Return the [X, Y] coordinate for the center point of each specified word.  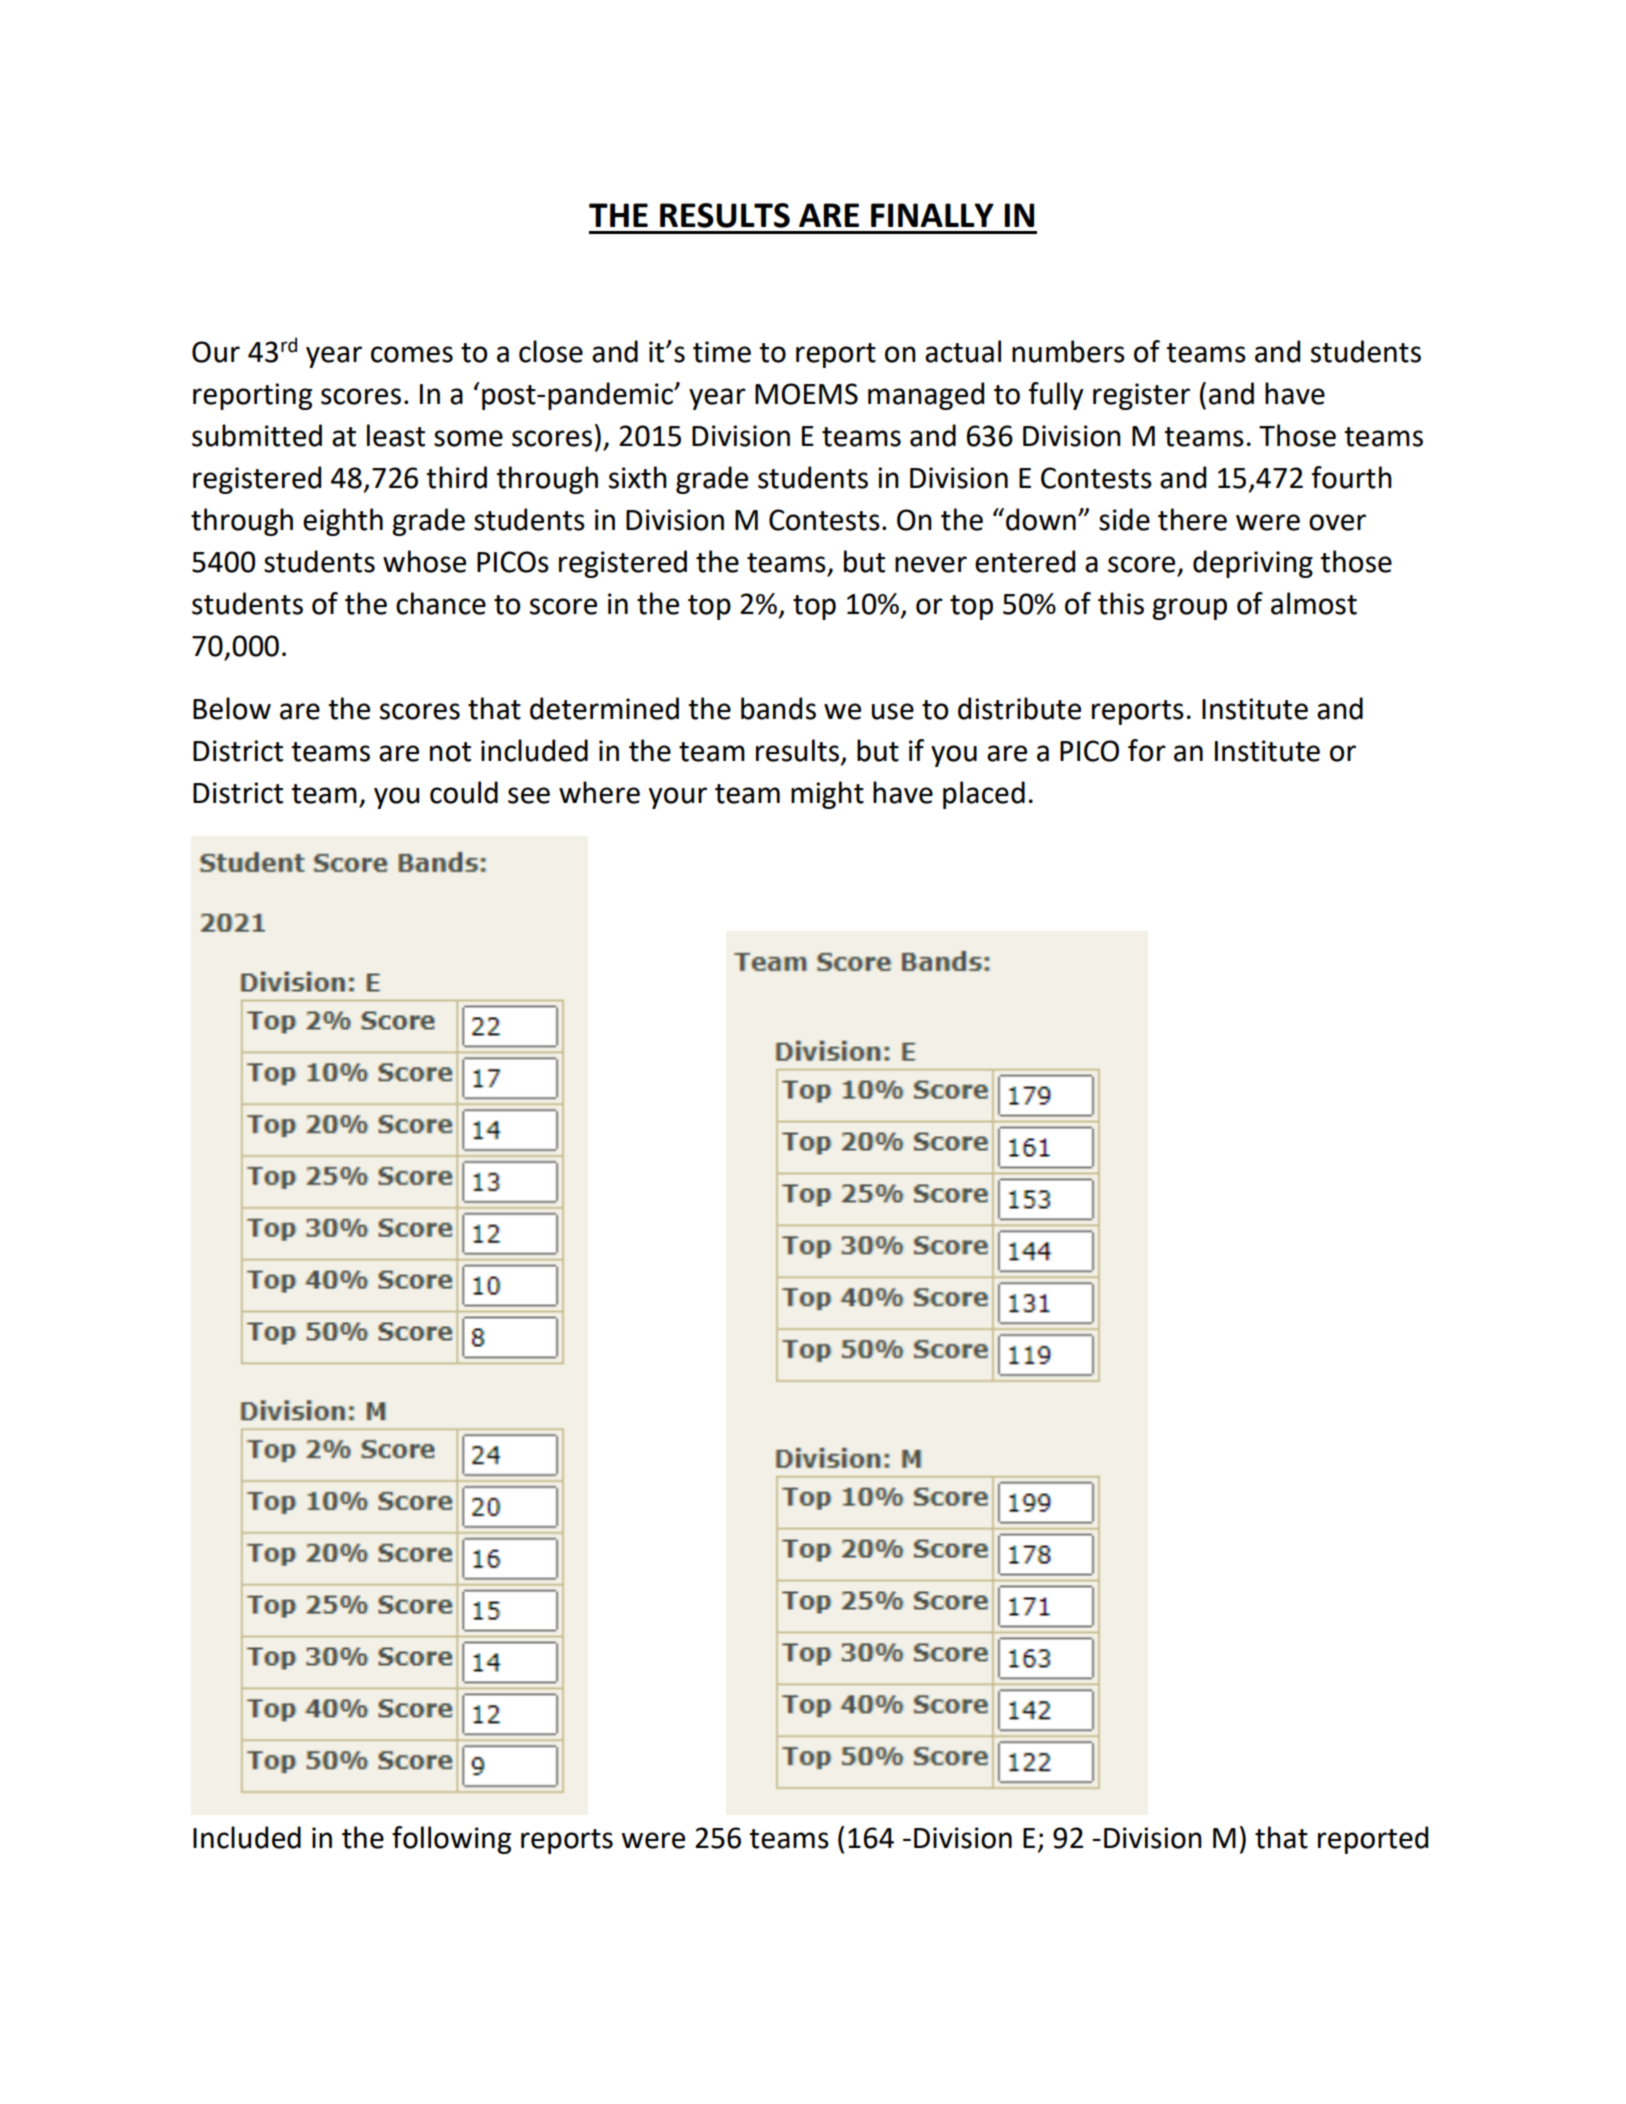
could [464, 792]
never [931, 564]
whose [424, 561]
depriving [1253, 564]
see [529, 795]
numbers [1068, 351]
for [1147, 750]
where [599, 792]
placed [984, 795]
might [827, 795]
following [451, 1840]
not [450, 752]
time [722, 352]
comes [412, 354]
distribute [1019, 708]
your [678, 798]
